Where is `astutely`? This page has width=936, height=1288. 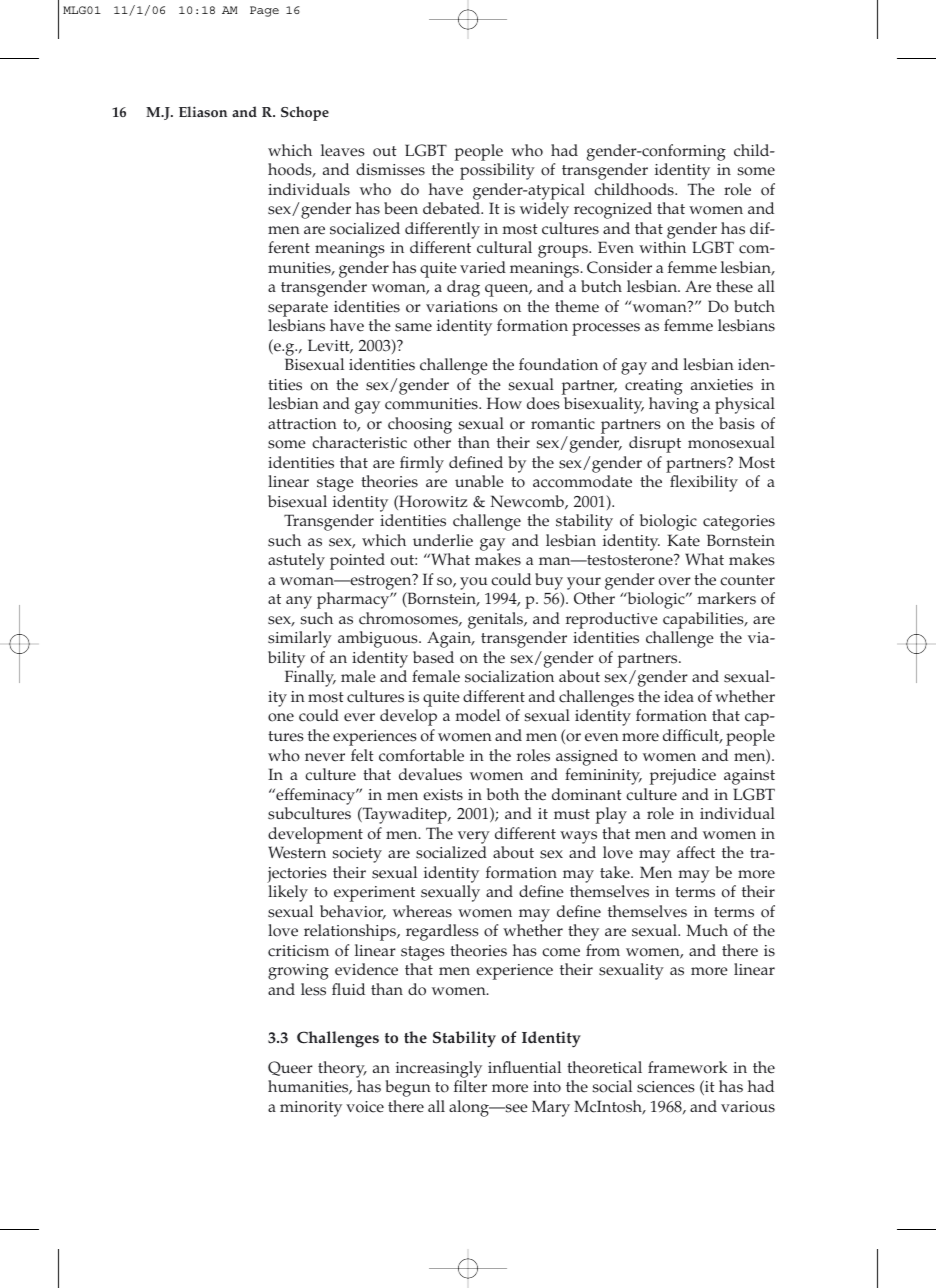
astutely is located at coordinates (296, 561).
